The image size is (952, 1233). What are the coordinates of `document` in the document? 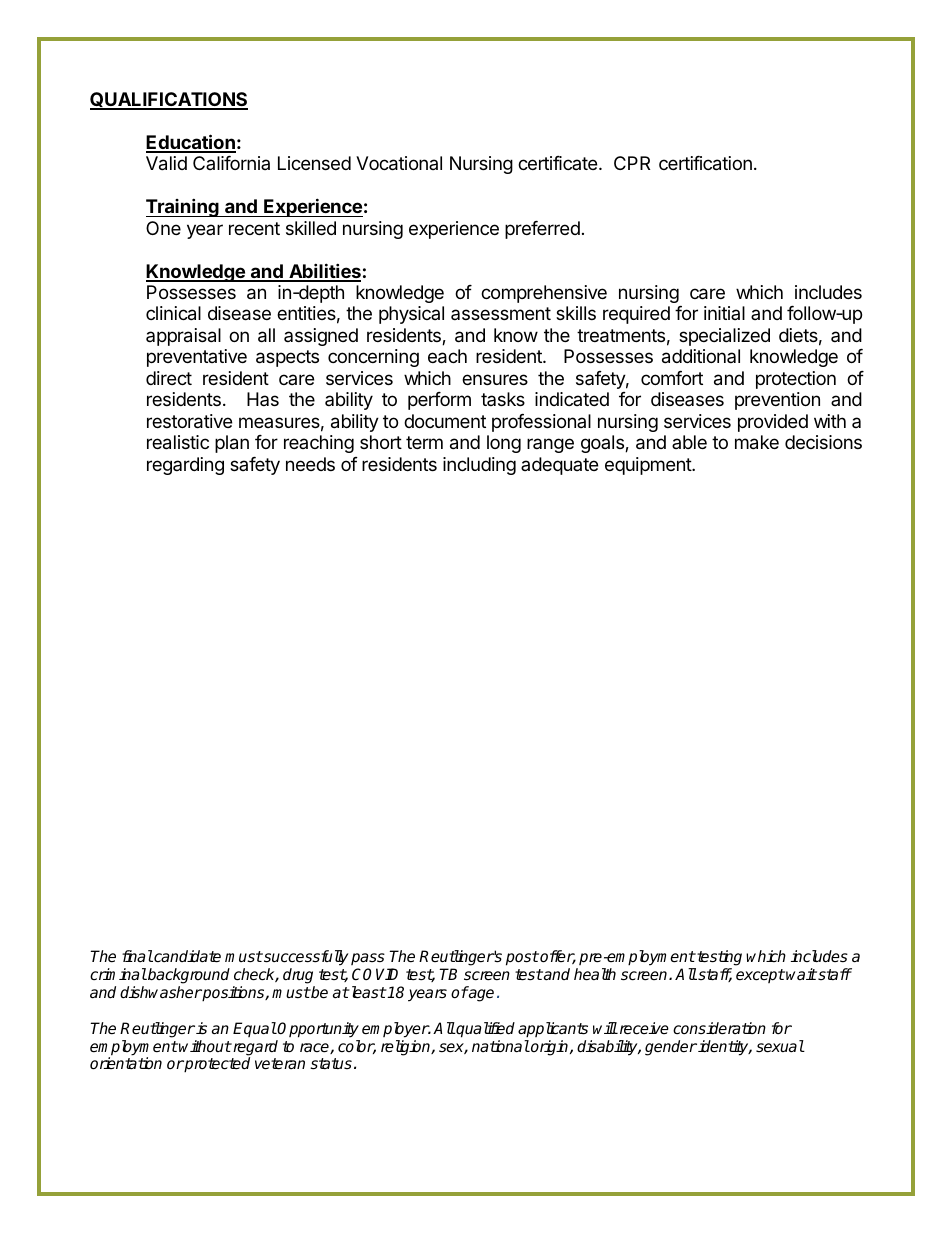 It's located at (445, 421).
